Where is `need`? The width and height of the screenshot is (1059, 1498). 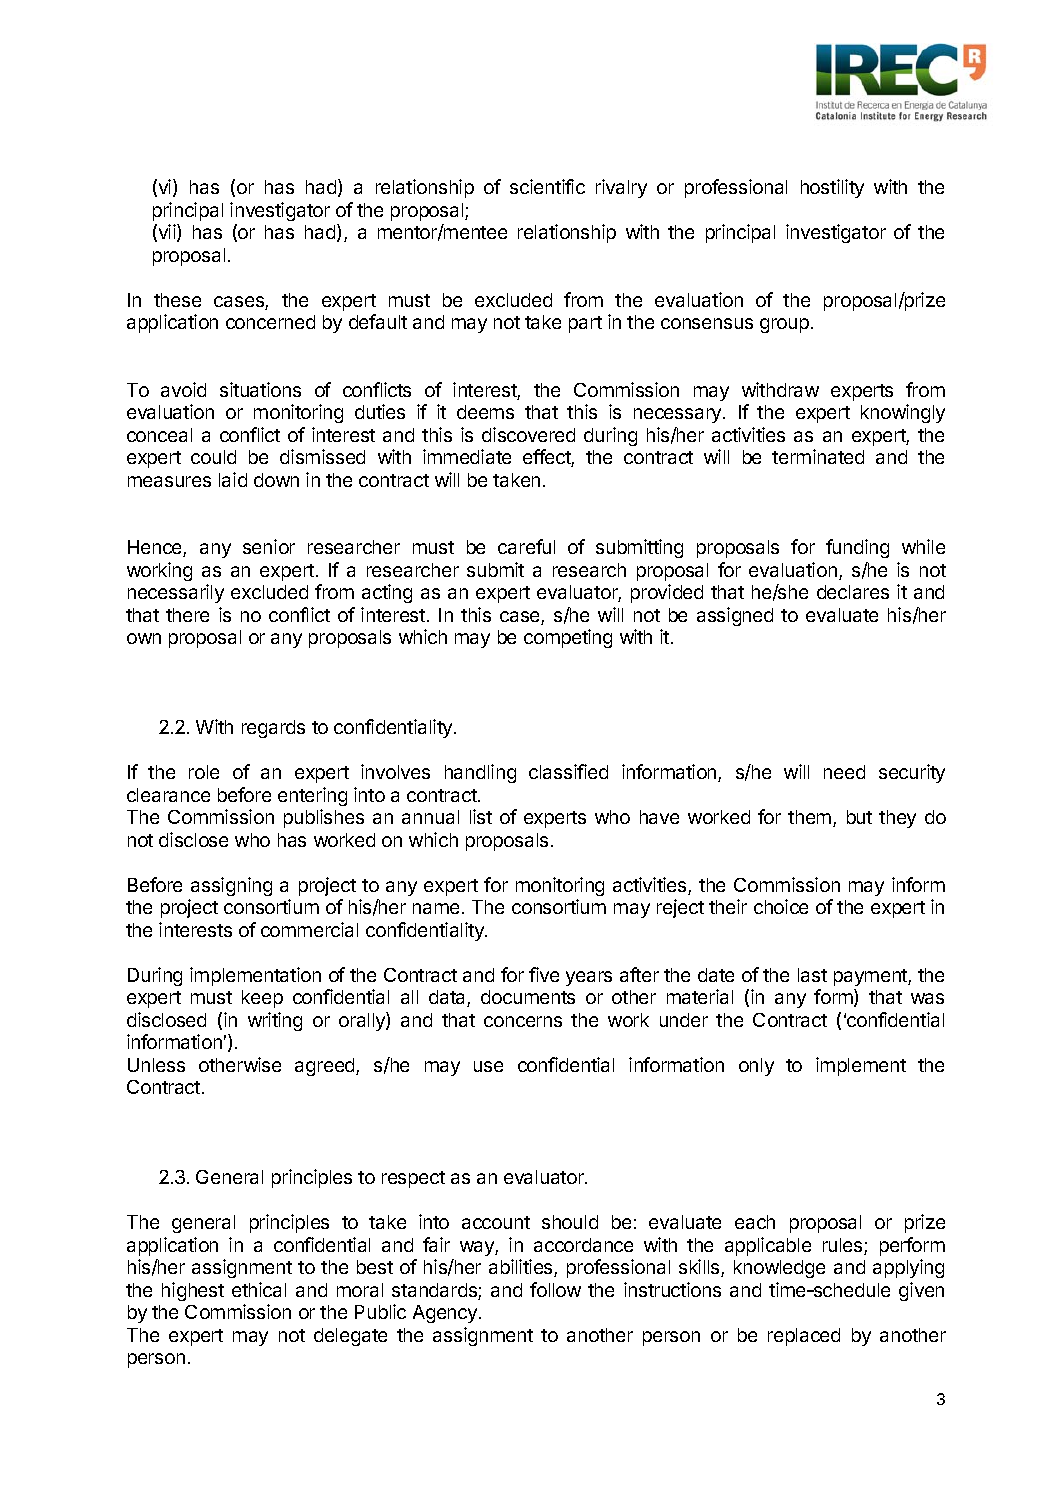 need is located at coordinates (844, 772).
